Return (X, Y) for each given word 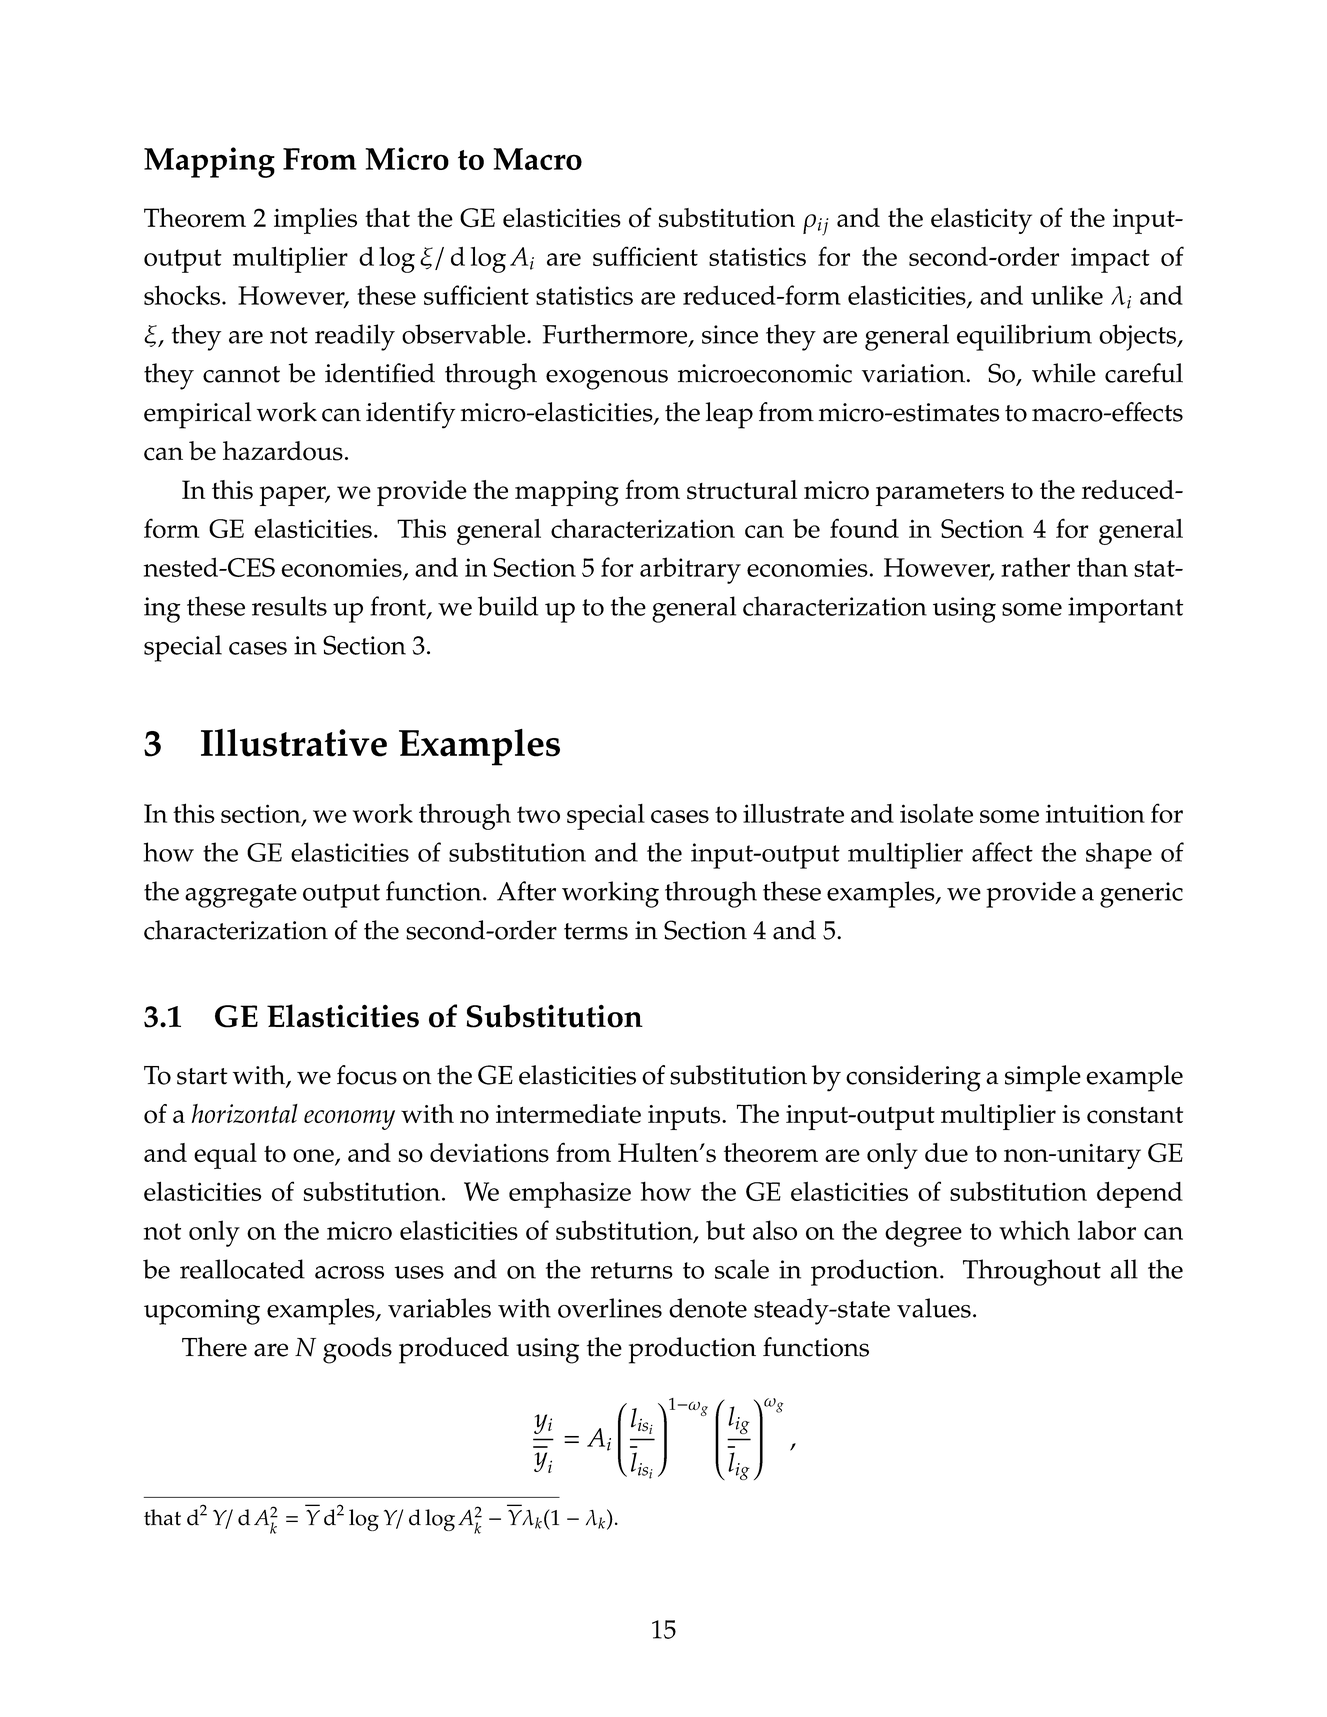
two (538, 814)
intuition (1095, 813)
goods (357, 1350)
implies (315, 221)
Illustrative (294, 743)
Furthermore (616, 335)
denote (708, 1308)
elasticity (981, 221)
